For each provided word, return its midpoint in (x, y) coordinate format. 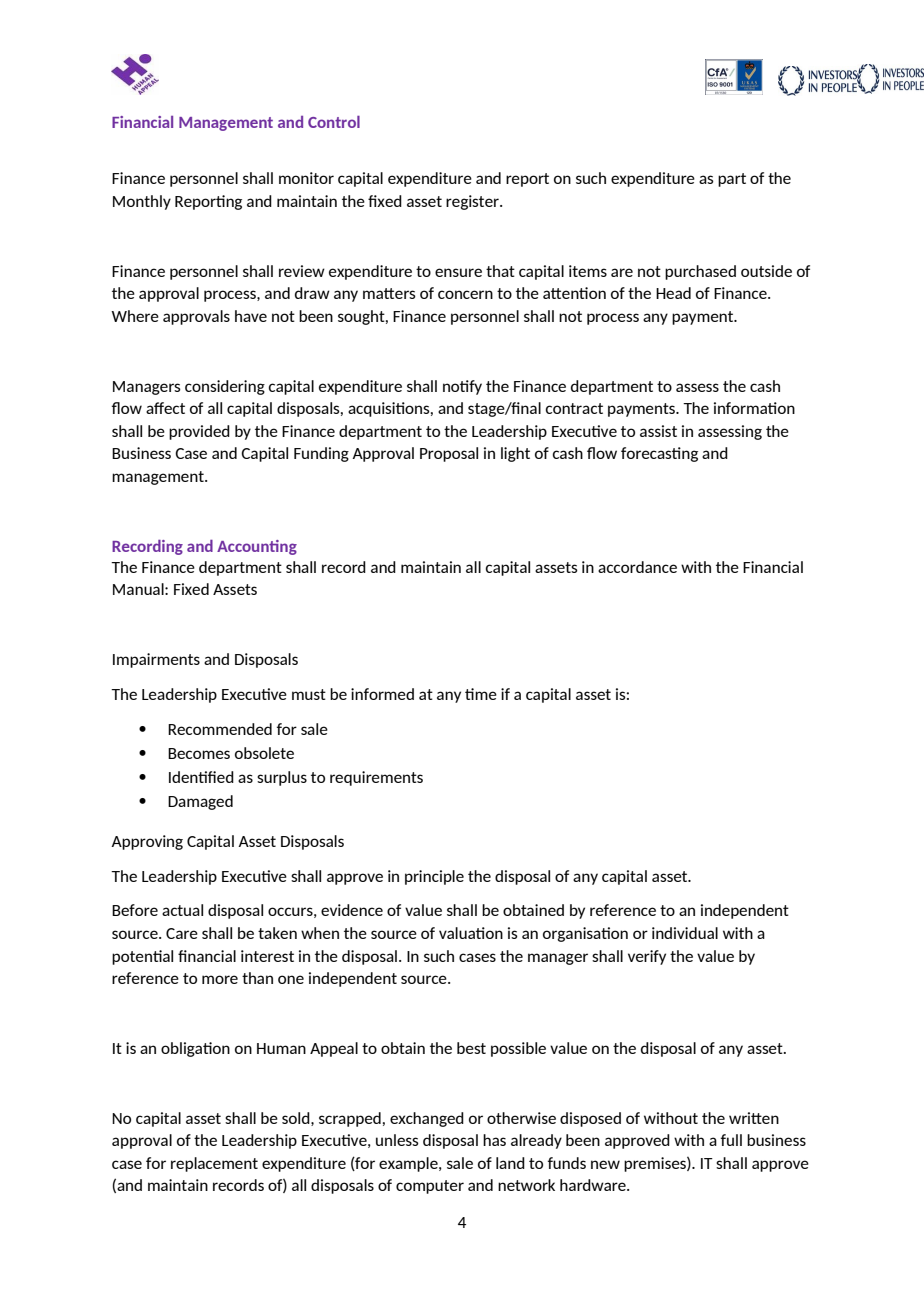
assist (658, 431)
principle (434, 877)
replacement (214, 1164)
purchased (700, 272)
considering (225, 387)
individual (685, 933)
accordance (637, 567)
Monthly (142, 202)
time (481, 694)
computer (430, 1187)
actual (182, 910)
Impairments (156, 660)
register (473, 202)
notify (462, 387)
